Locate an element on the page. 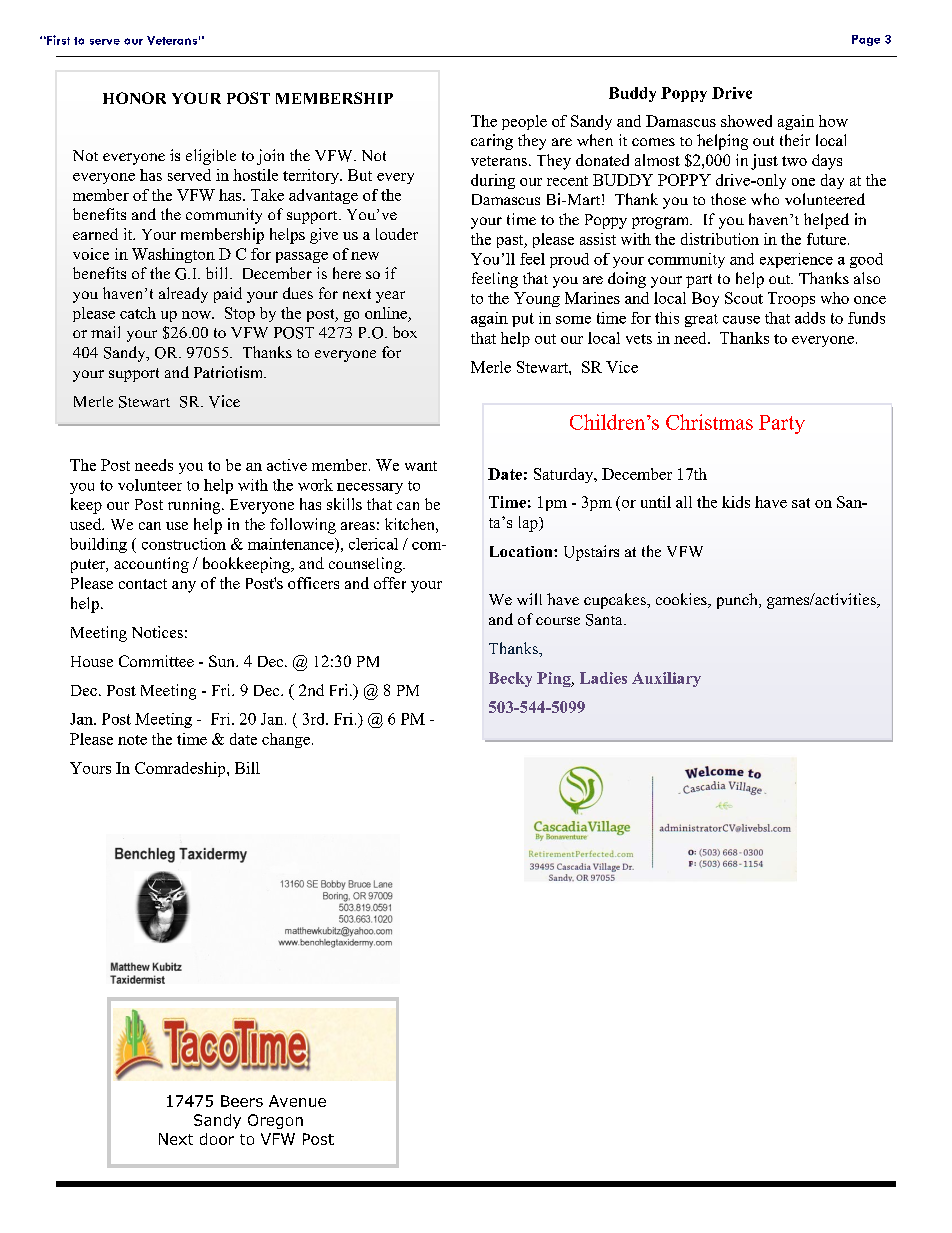  showed is located at coordinates (746, 121).
